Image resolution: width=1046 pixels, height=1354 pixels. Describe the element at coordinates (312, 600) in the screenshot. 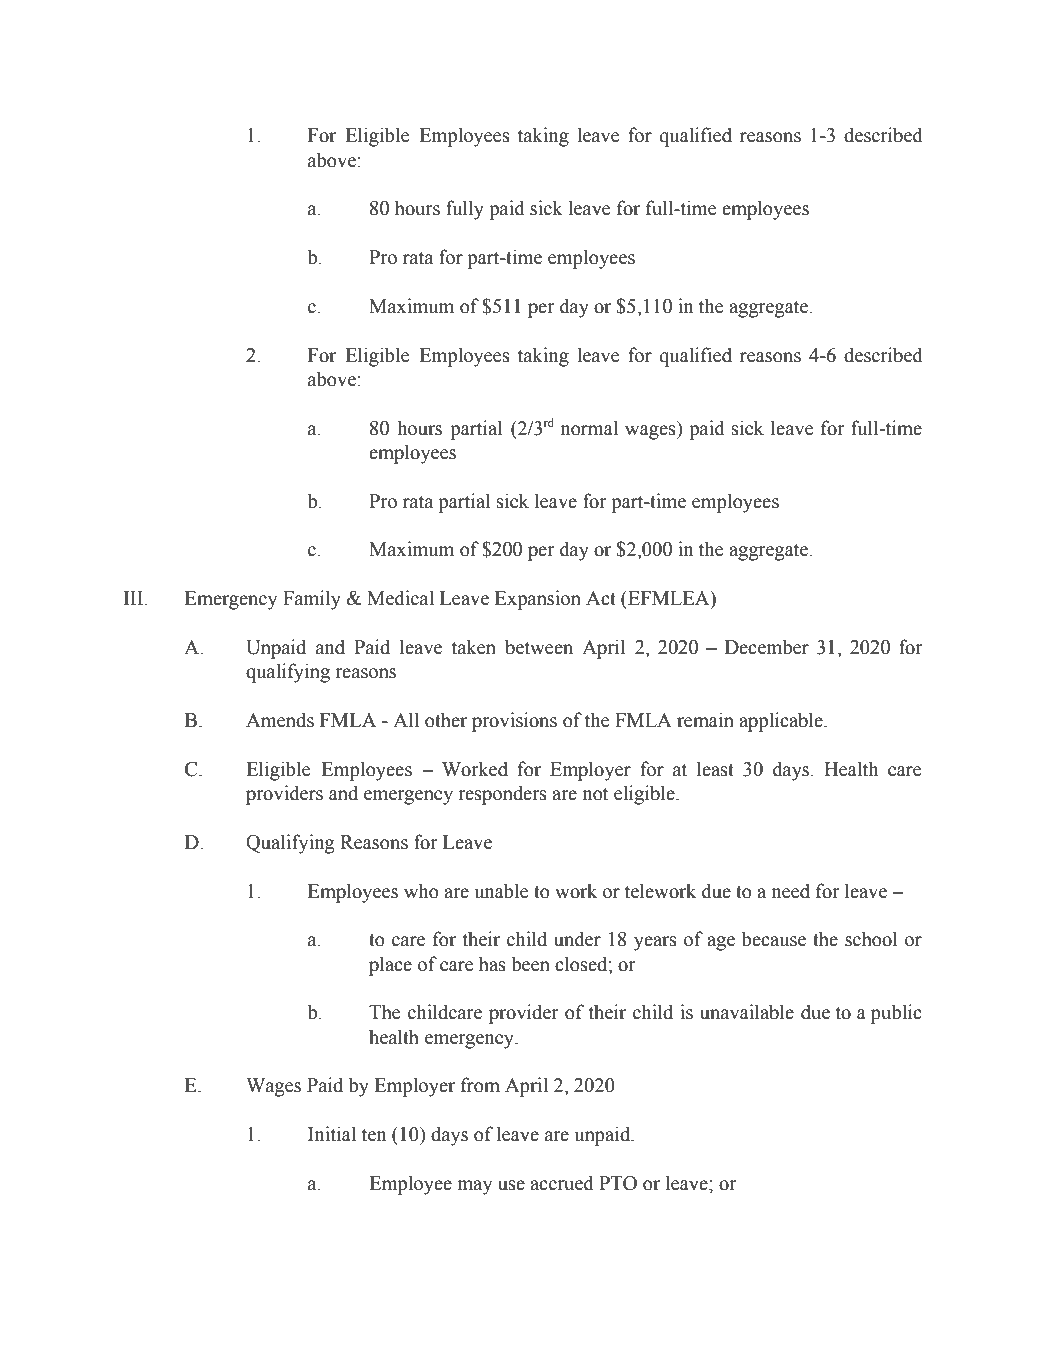

I see `Family` at that location.
